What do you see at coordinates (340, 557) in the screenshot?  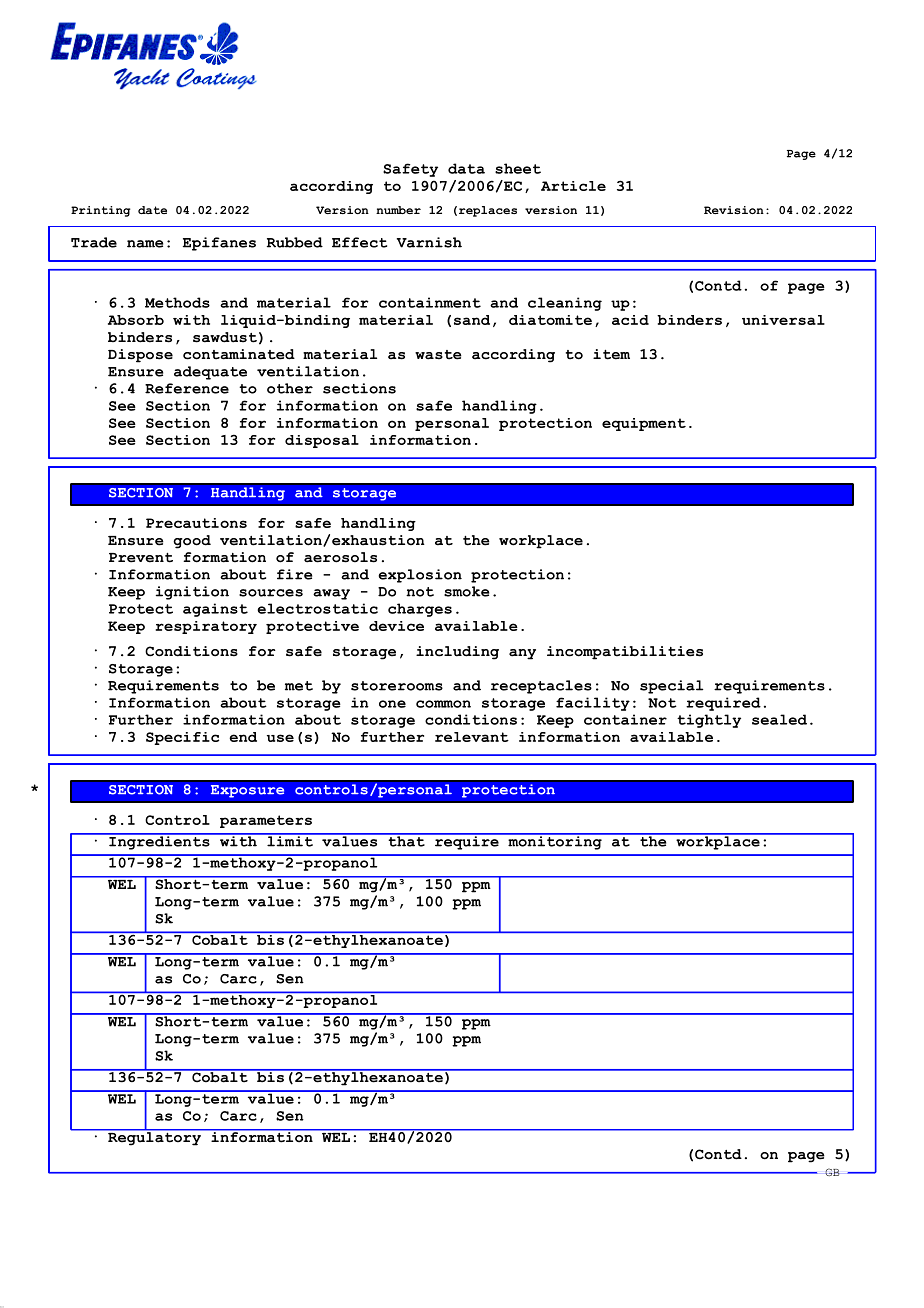 I see `aerosols` at bounding box center [340, 557].
